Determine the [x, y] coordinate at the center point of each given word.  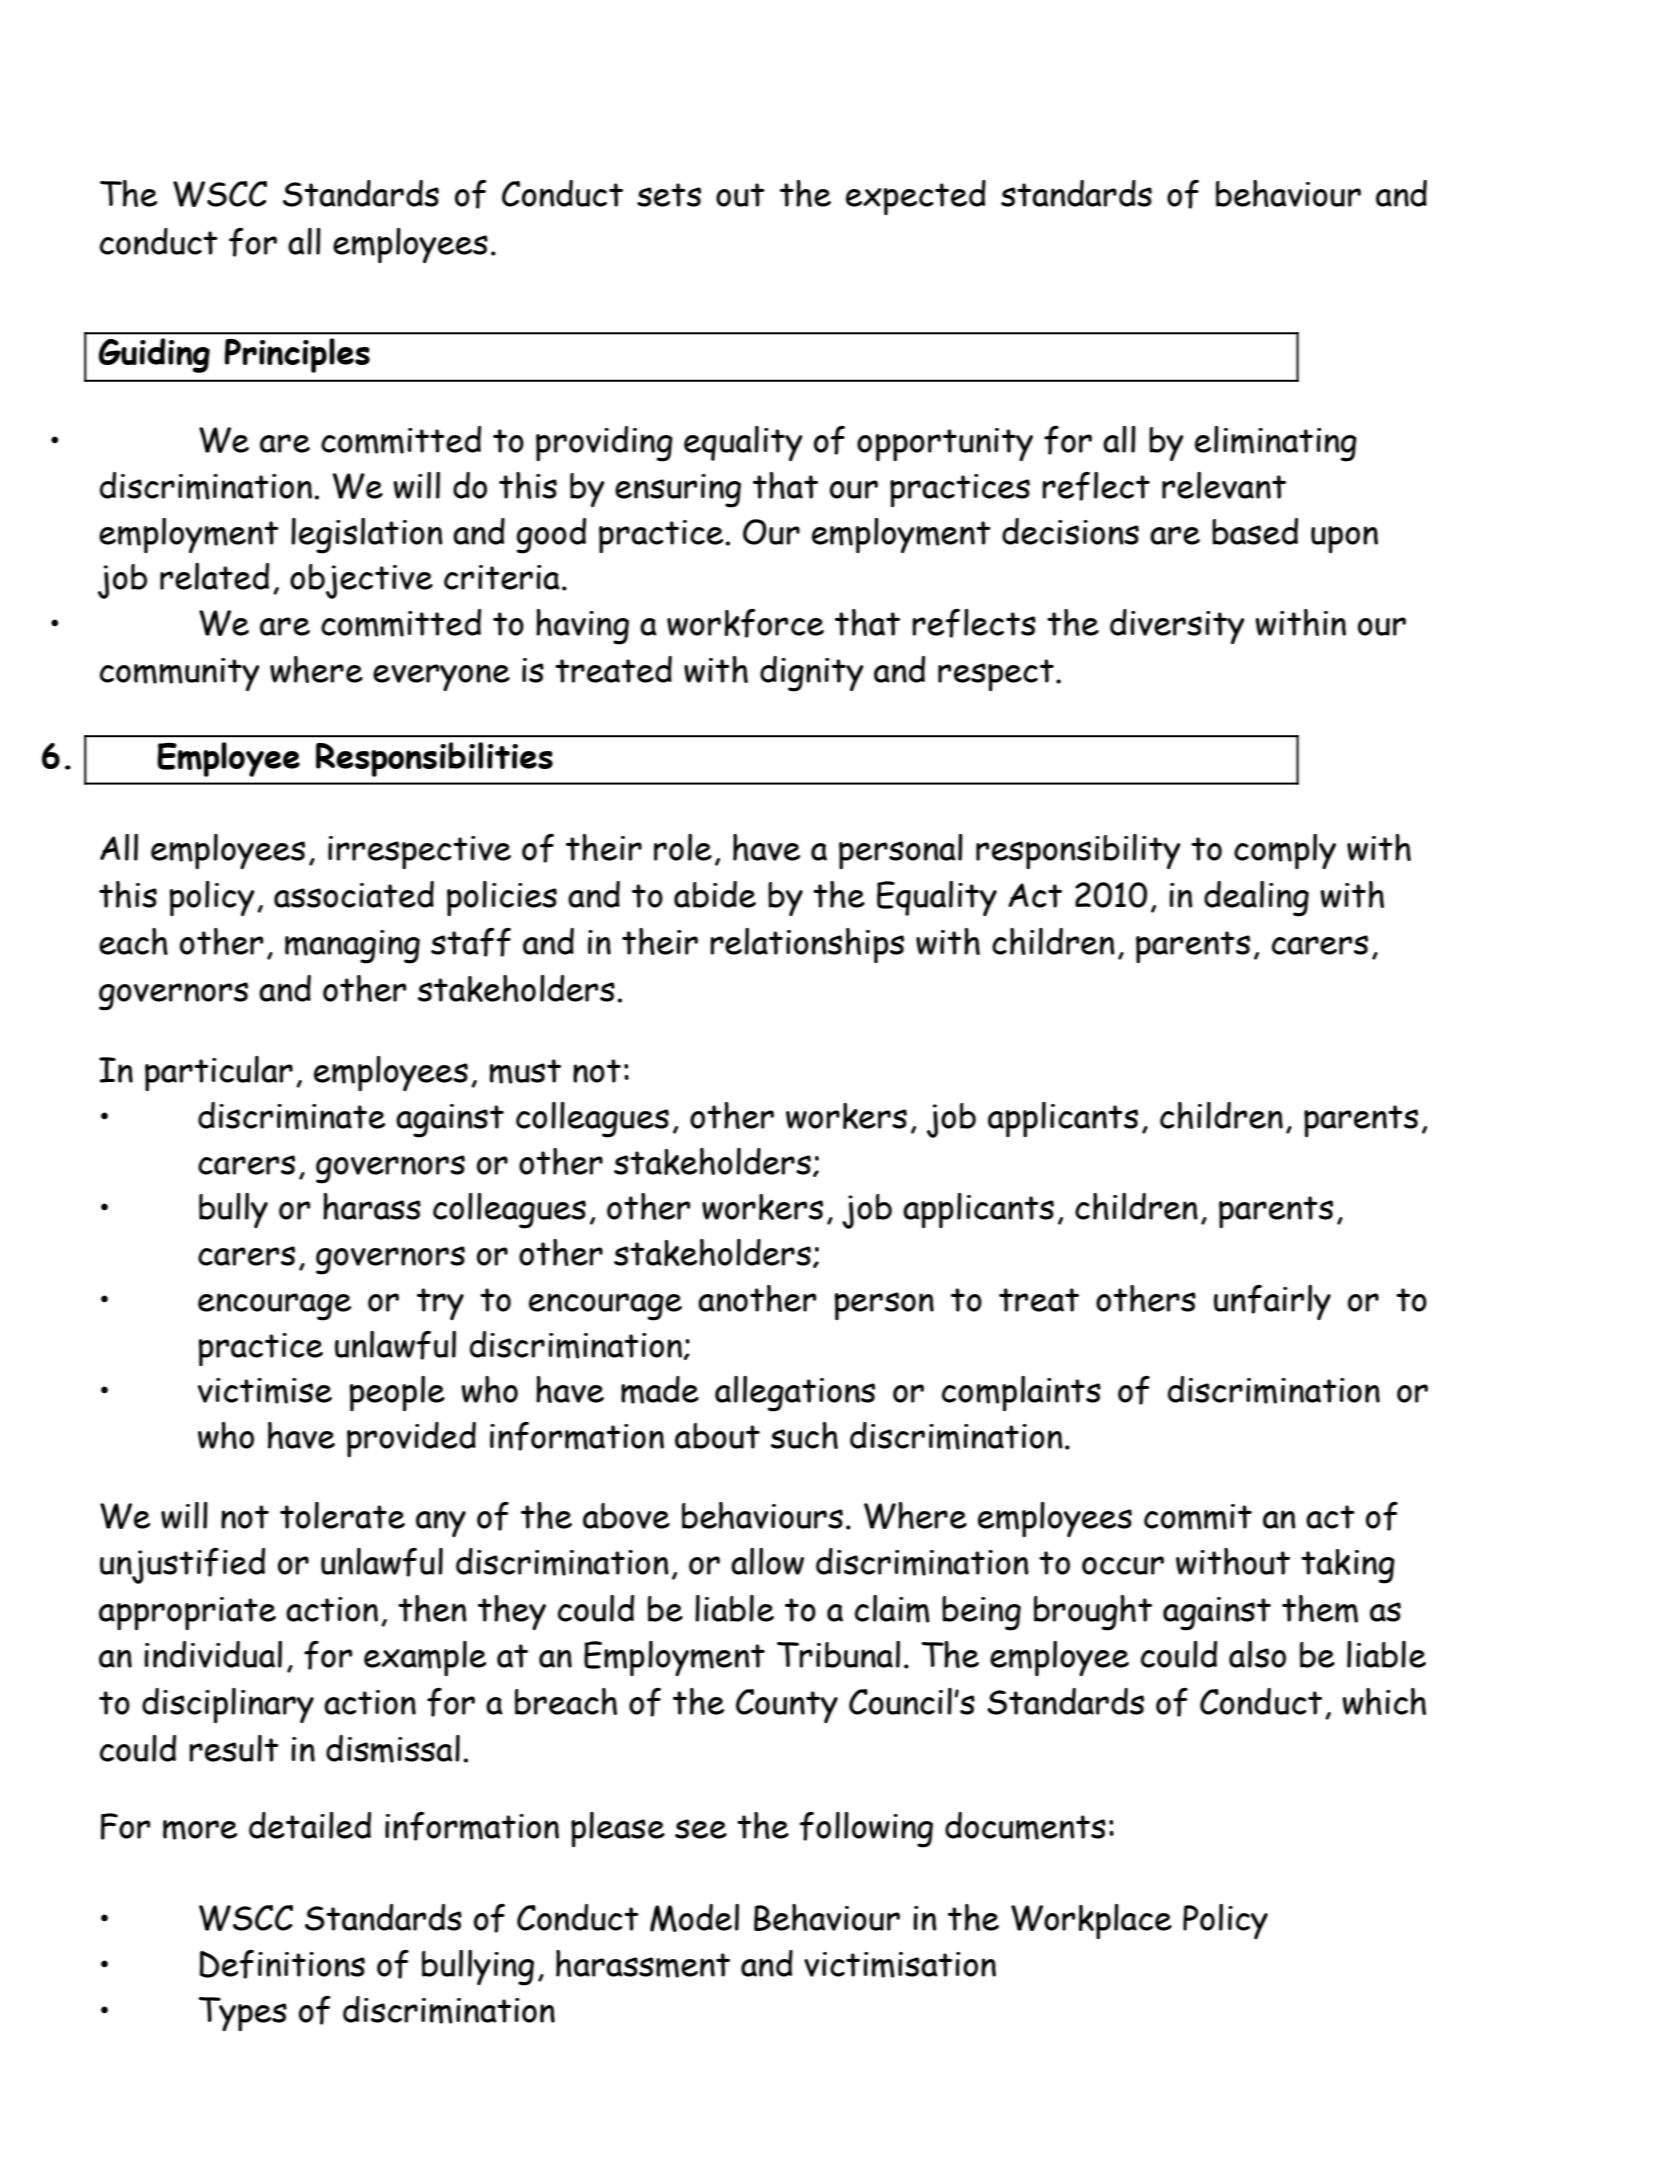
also [1257, 1654]
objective [361, 581]
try [440, 1304]
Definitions [282, 1964]
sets [669, 195]
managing [352, 947]
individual [213, 1654]
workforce [745, 623]
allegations [795, 1394]
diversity [1177, 626]
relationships [807, 945]
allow [767, 1561]
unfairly [1272, 1302]
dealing [1256, 899]
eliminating [1276, 444]
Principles [297, 355]
